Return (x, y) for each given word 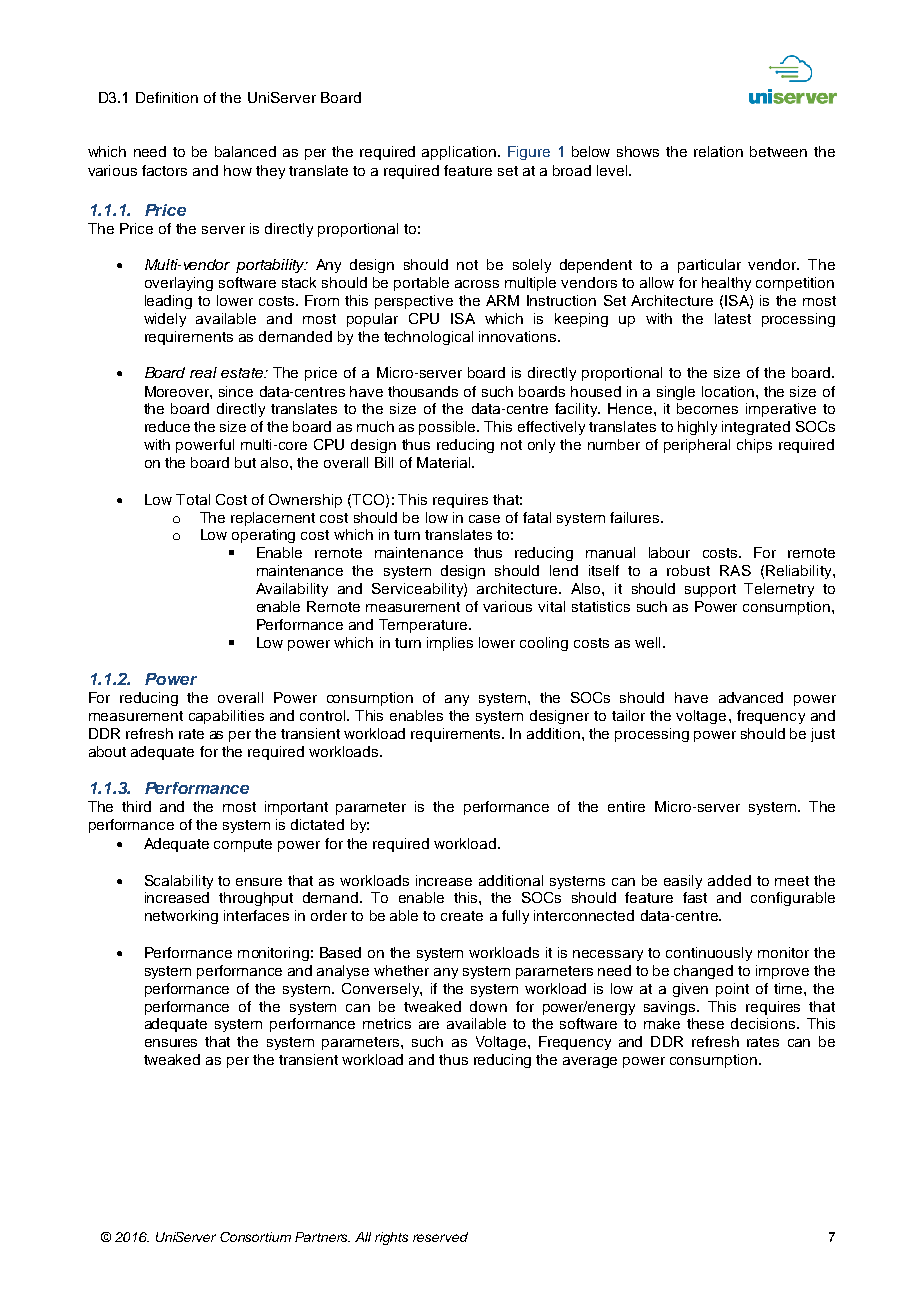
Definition (167, 97)
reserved (440, 1237)
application (459, 153)
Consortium (255, 1237)
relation (718, 151)
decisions (764, 1023)
